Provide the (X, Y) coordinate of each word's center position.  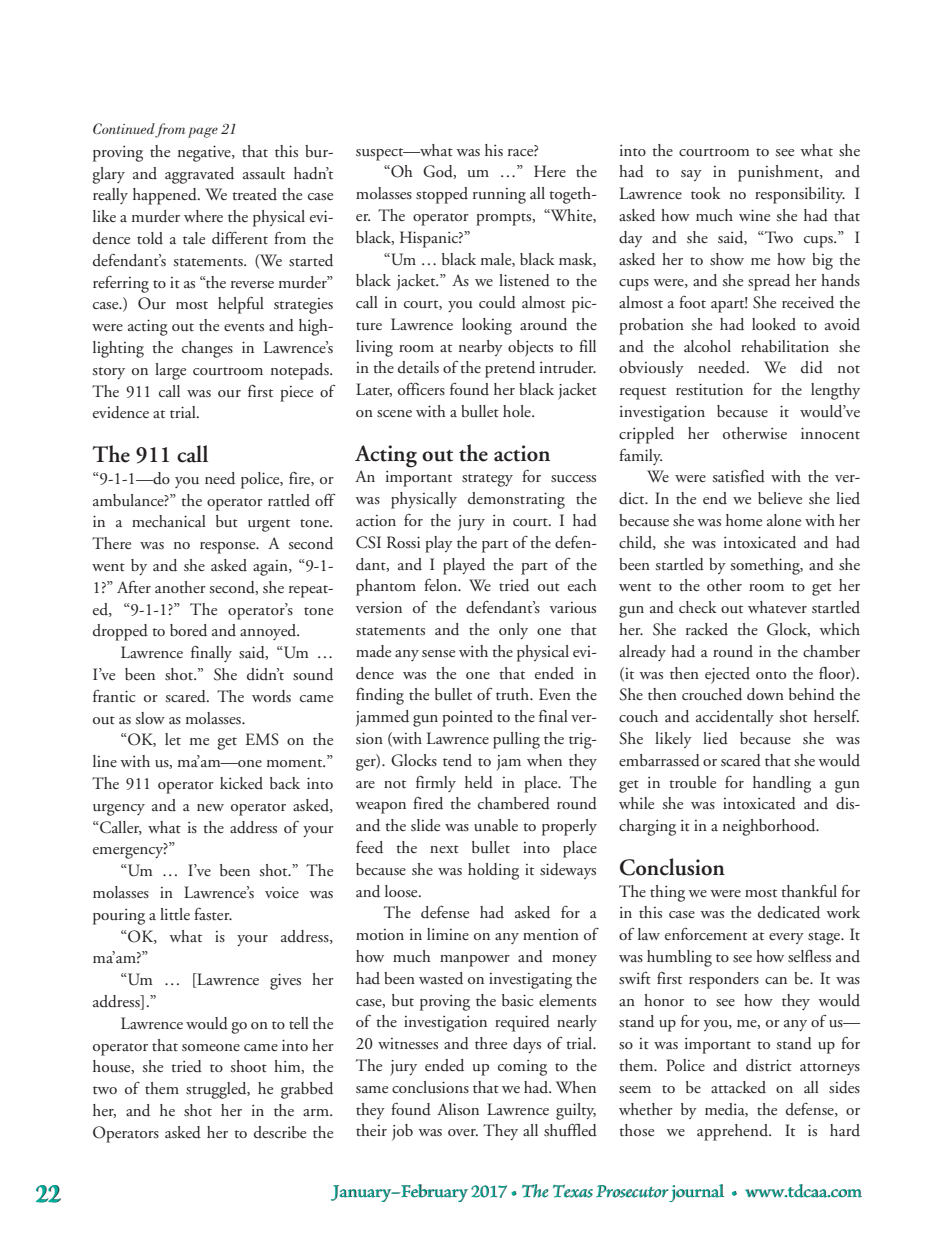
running (499, 196)
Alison (458, 1109)
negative (205, 153)
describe (280, 1132)
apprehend (734, 1132)
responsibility (800, 195)
